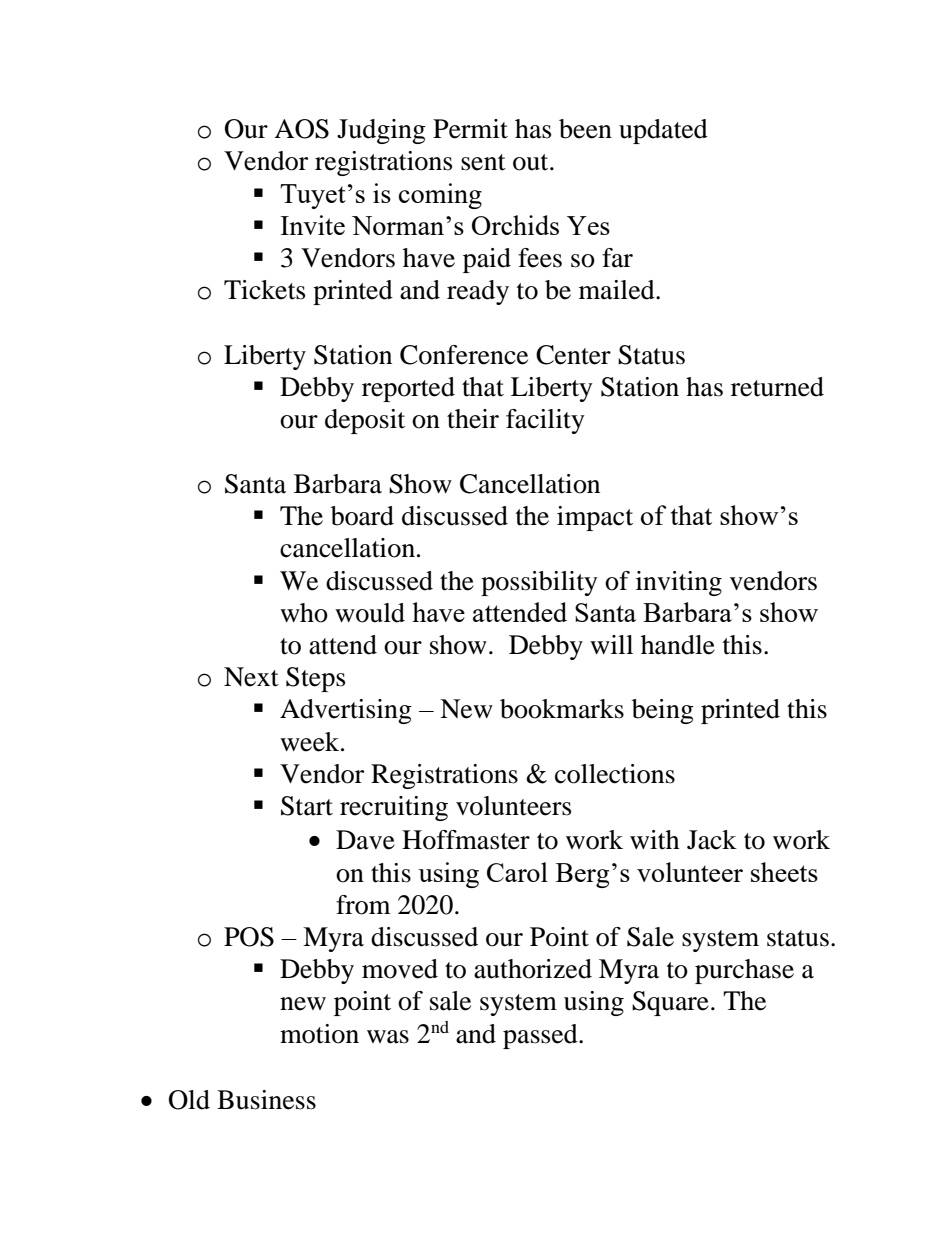  I want to click on possibility, so click(539, 583).
